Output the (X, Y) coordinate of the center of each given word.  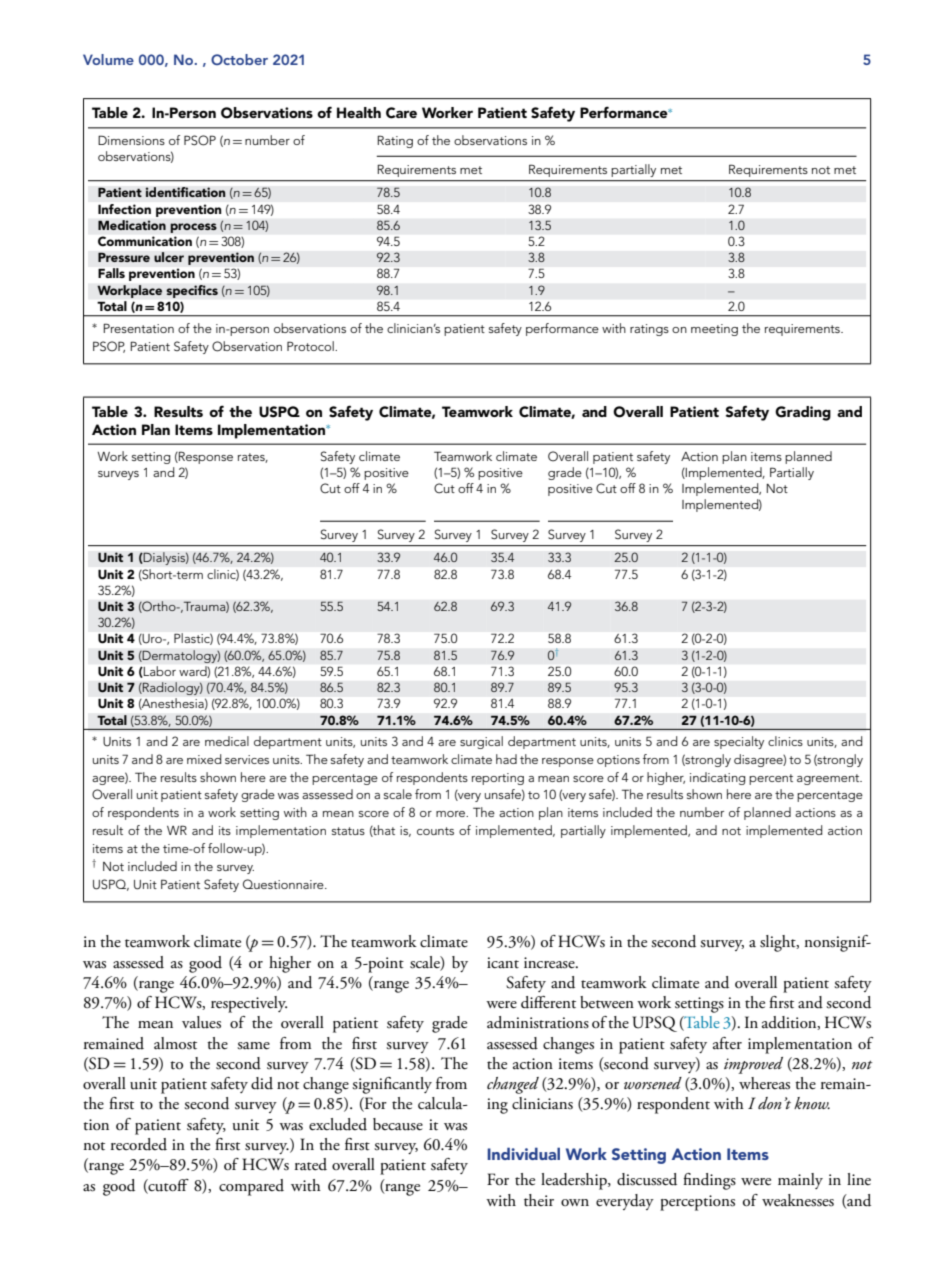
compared (251, 1187)
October (239, 59)
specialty (739, 742)
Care (401, 113)
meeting (714, 330)
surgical (481, 742)
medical (227, 741)
